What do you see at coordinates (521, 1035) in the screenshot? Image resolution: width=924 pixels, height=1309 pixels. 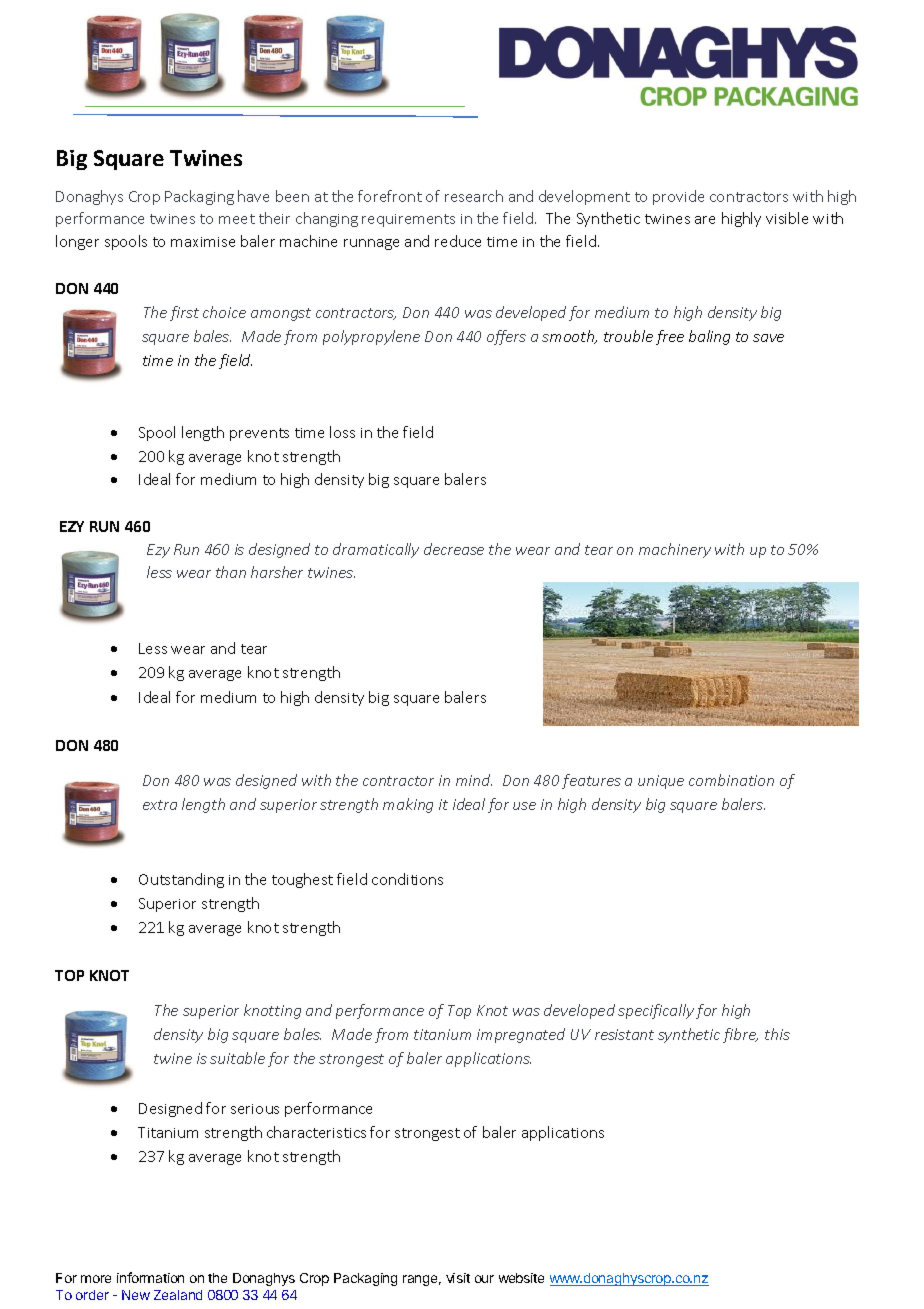 I see `impregnated` at bounding box center [521, 1035].
